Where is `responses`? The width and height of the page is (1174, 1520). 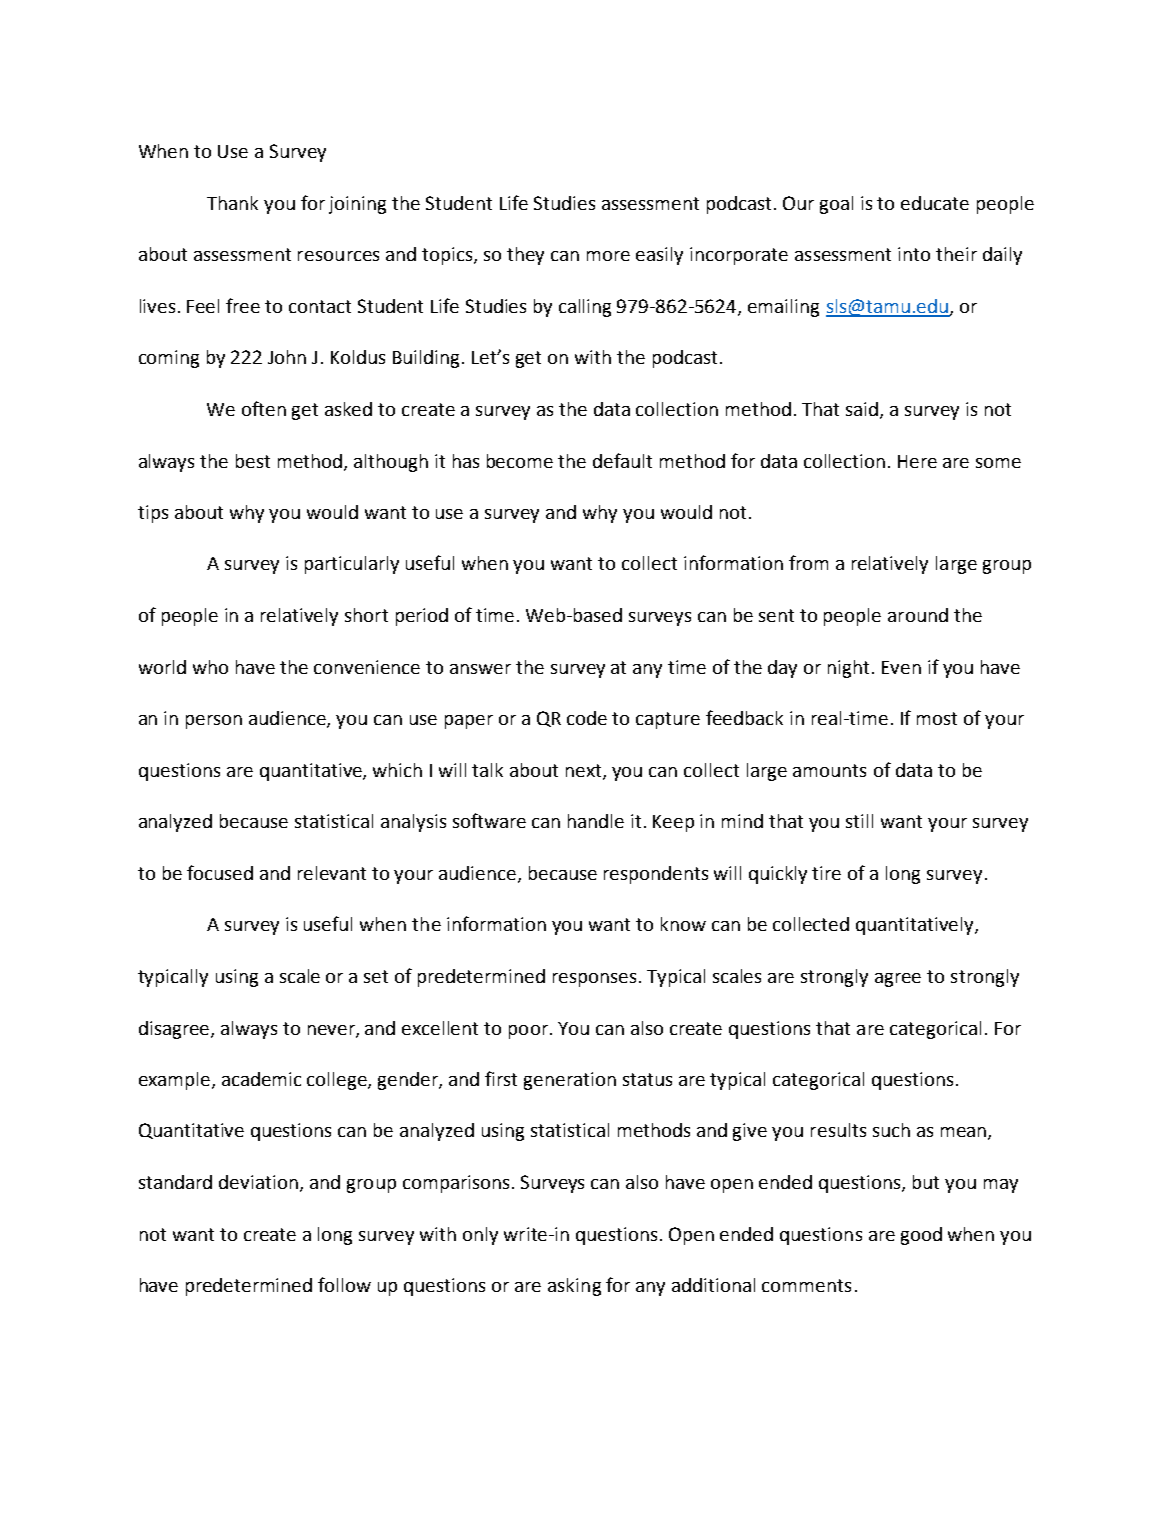 responses is located at coordinates (594, 980).
